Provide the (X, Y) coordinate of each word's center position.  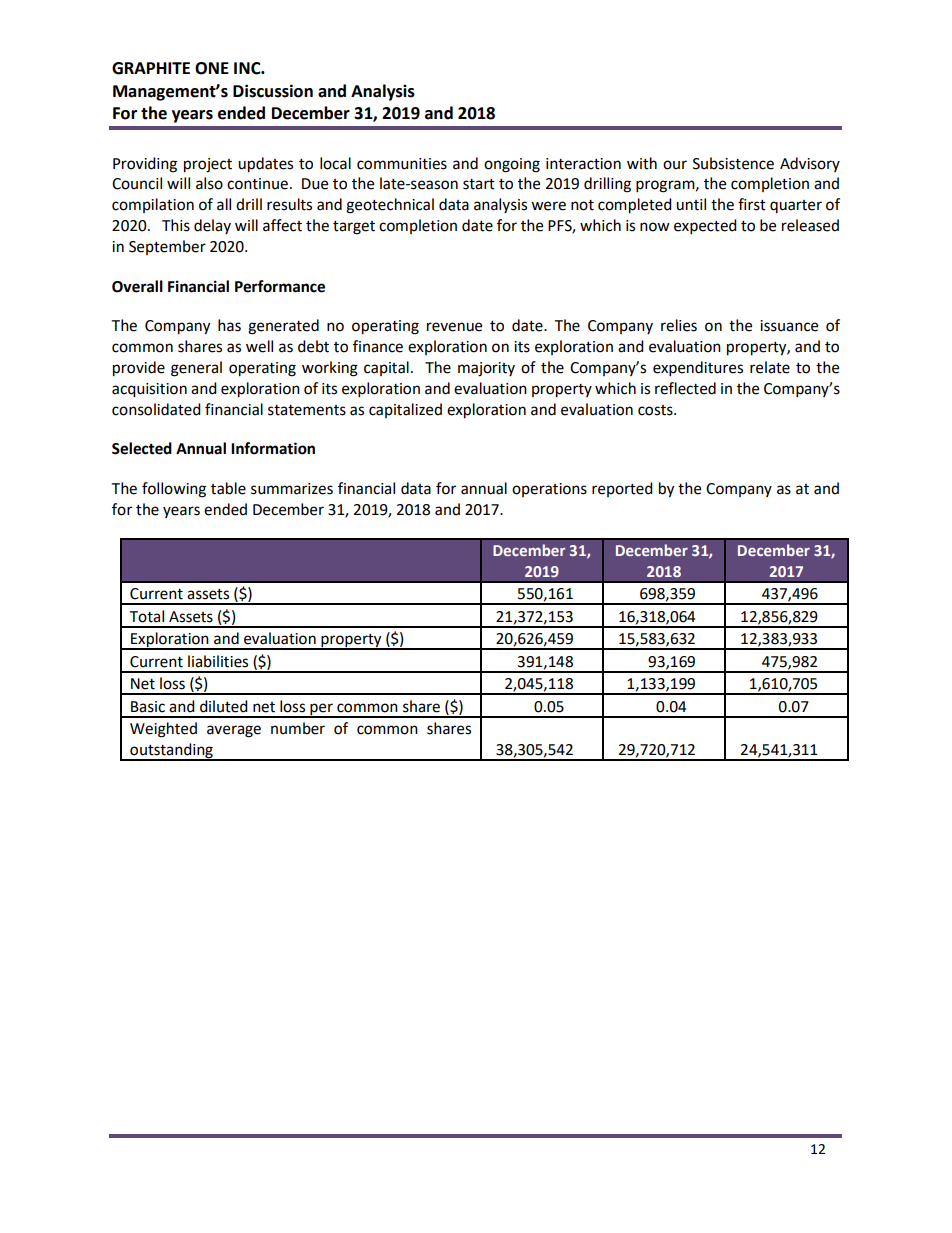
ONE (212, 68)
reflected (685, 388)
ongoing (512, 165)
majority (486, 369)
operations (549, 490)
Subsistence (733, 163)
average (234, 731)
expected (705, 227)
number (298, 728)
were (548, 206)
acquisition (149, 390)
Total (146, 616)
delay (212, 226)
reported (622, 489)
